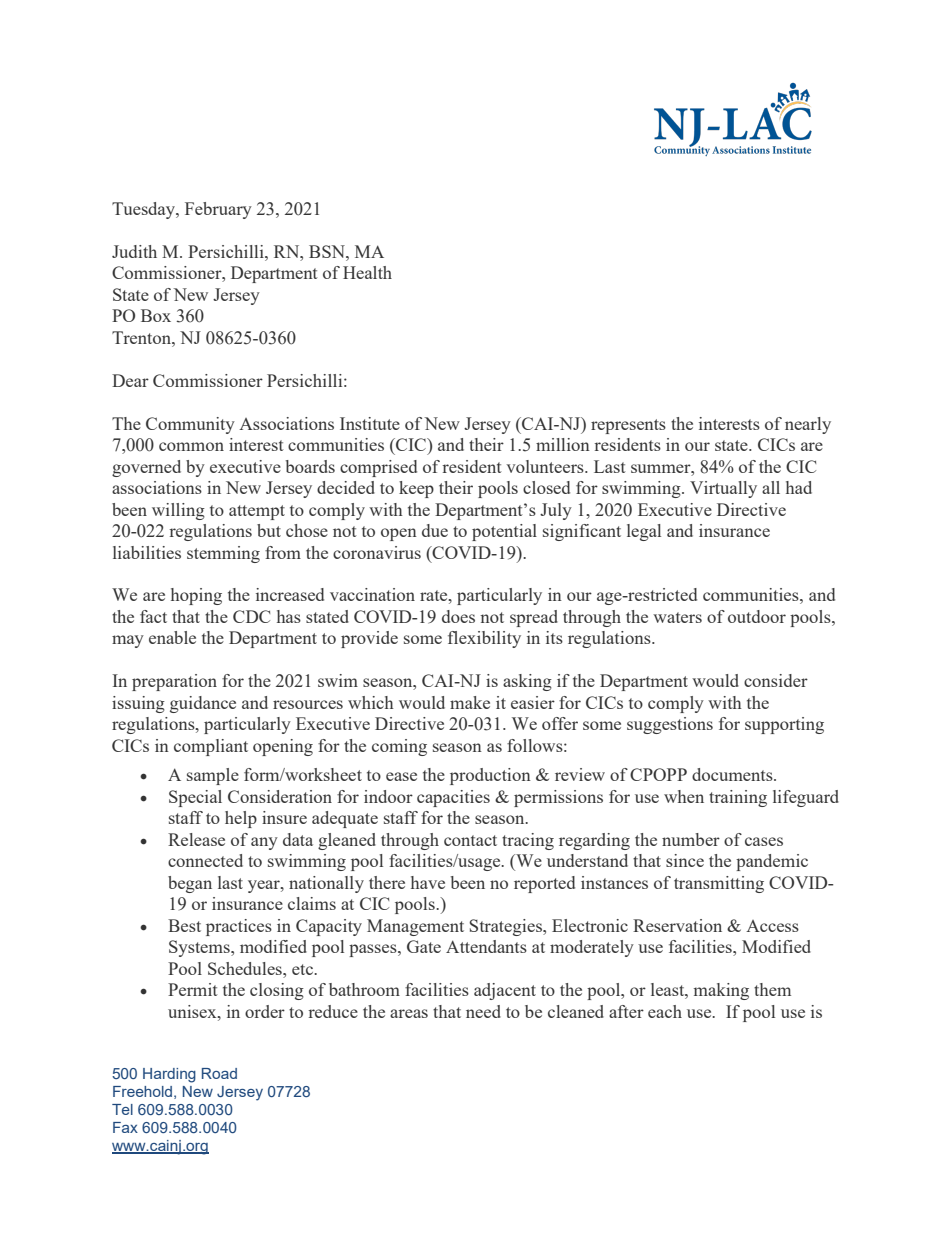  Describe the element at coordinates (190, 884) in the document. I see `began` at that location.
